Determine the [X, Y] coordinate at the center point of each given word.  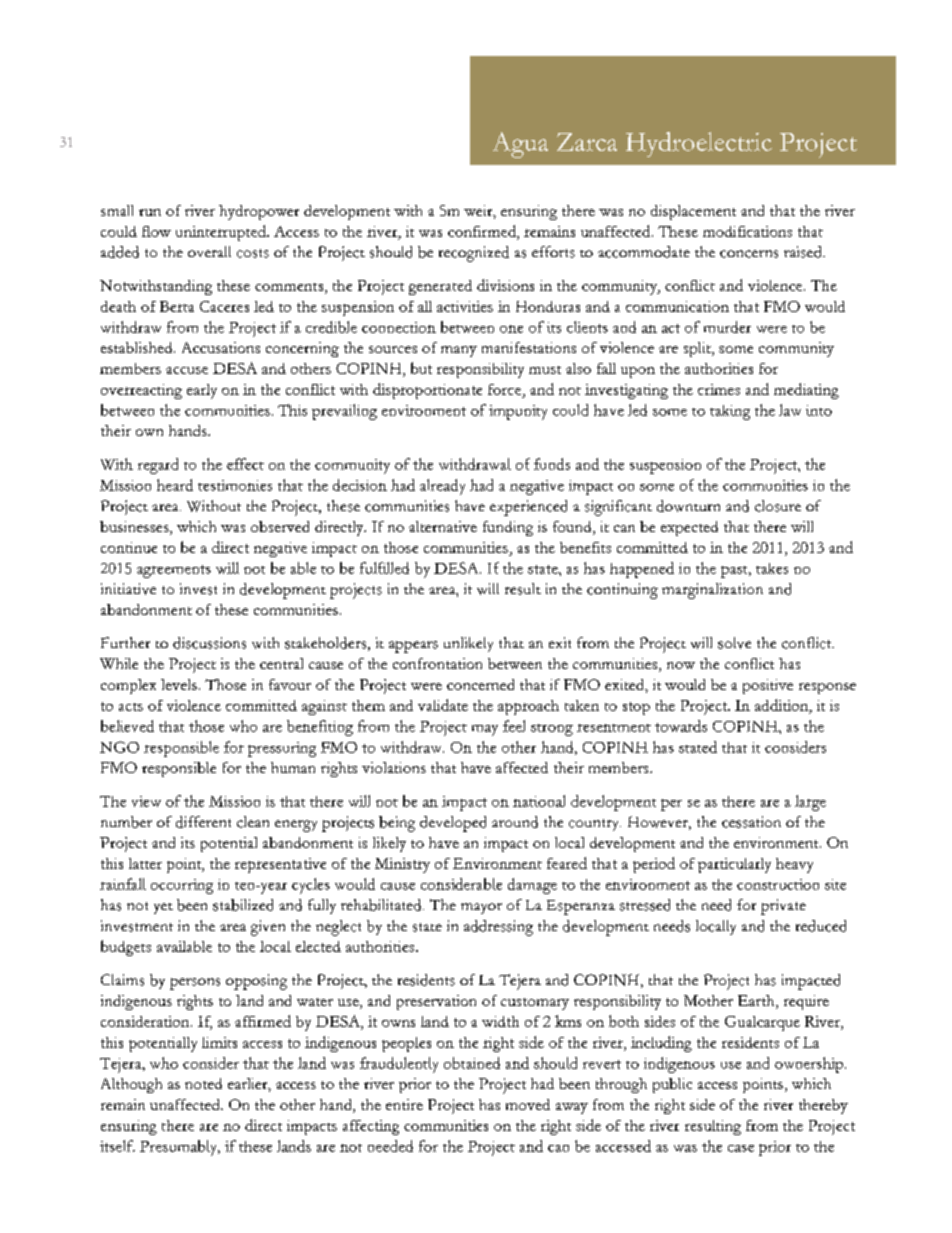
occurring [182, 886]
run [150, 212]
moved [528, 1104]
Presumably [180, 1148]
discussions [209, 643]
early [202, 391]
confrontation [437, 663]
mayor [481, 908]
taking [730, 412]
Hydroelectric [699, 144]
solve [734, 643]
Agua [520, 145]
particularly [734, 865]
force [506, 391]
